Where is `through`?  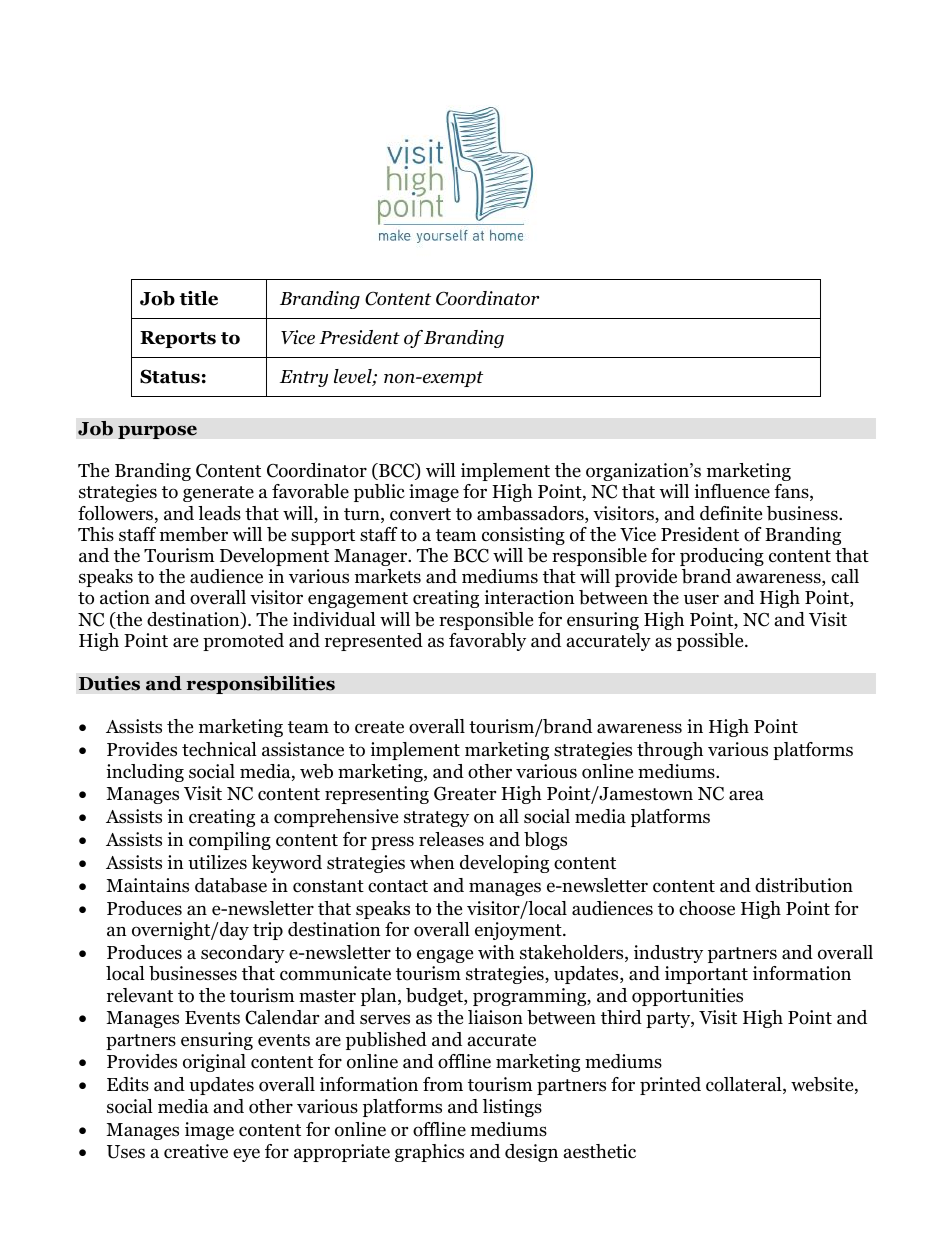 through is located at coordinates (670, 751).
